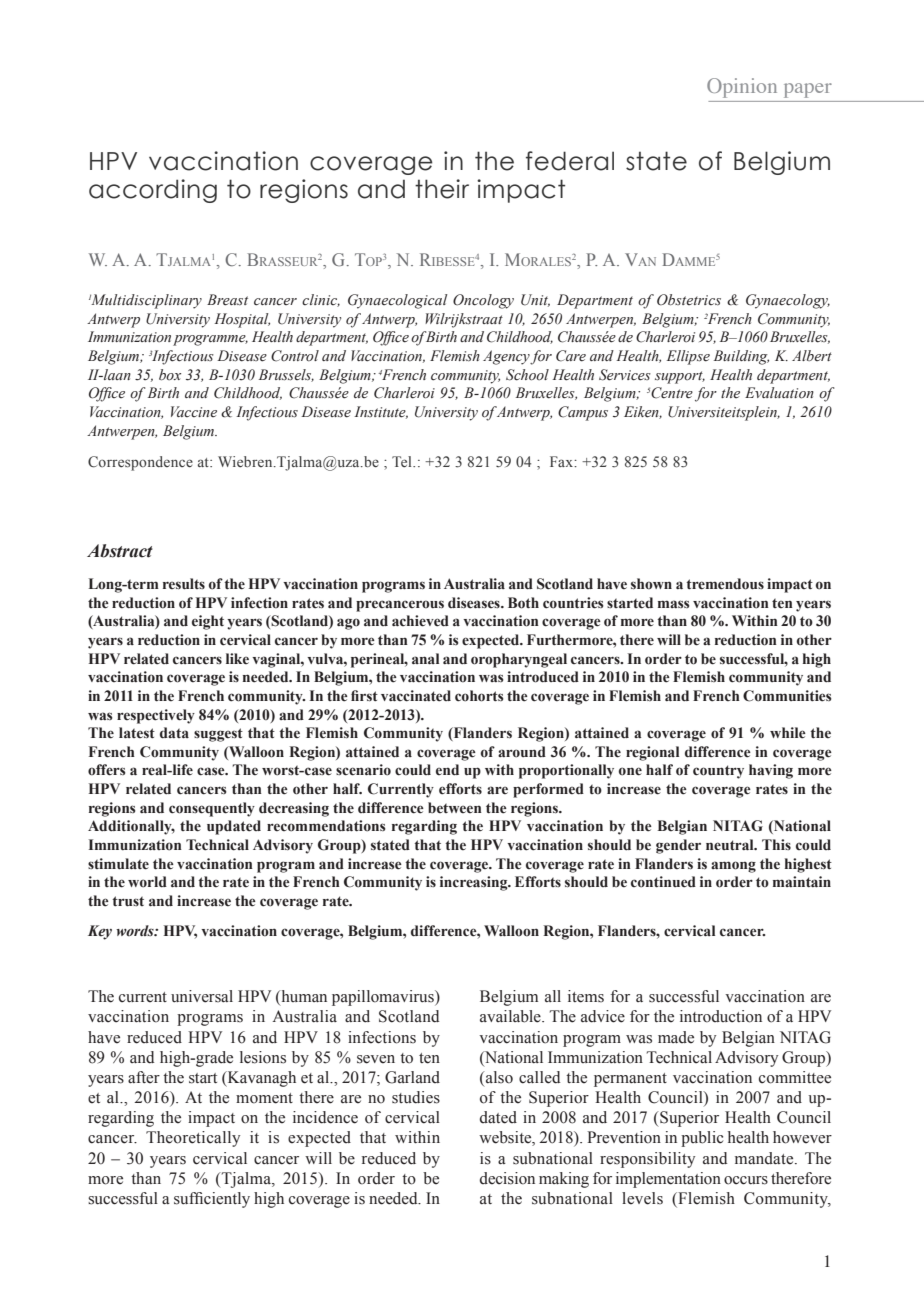  I want to click on eight, so click(208, 622).
